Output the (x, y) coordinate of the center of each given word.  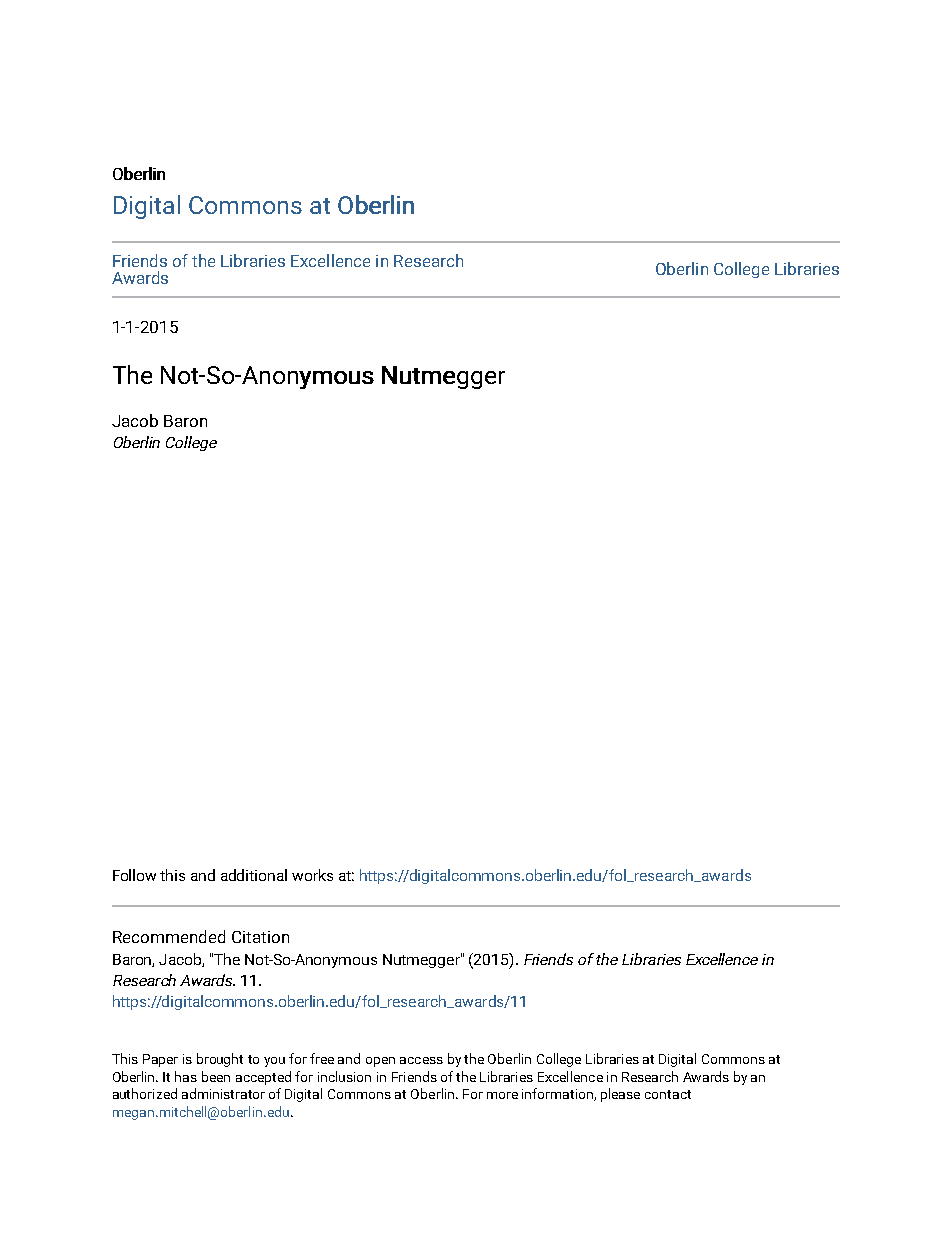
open (380, 1062)
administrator (223, 1093)
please (620, 1095)
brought (220, 1060)
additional (254, 875)
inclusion (344, 1076)
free (322, 1058)
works (312, 875)
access (421, 1060)
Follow (134, 875)
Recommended (169, 936)
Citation (260, 937)
